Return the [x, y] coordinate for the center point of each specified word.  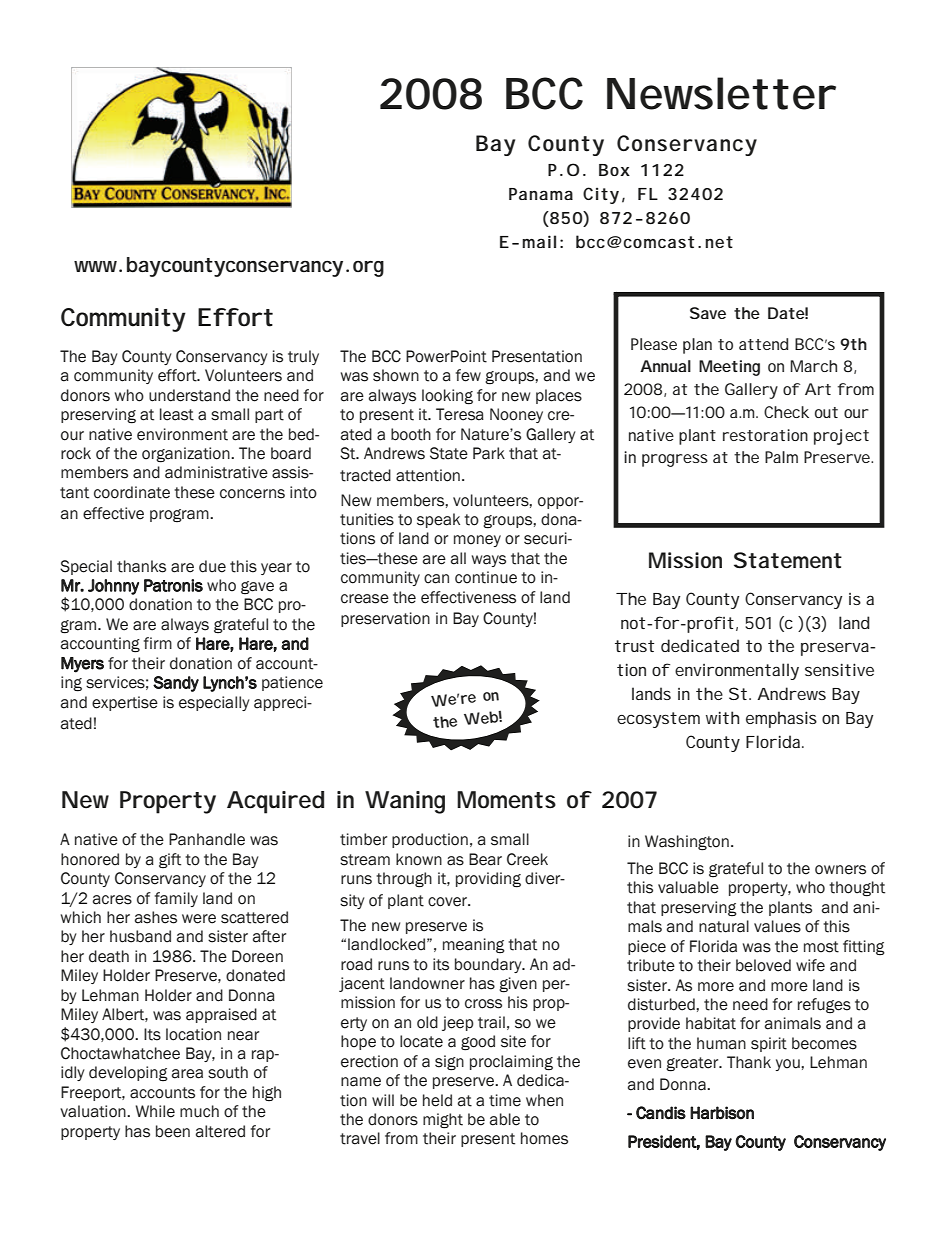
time [505, 1100]
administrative [216, 472]
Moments [506, 800]
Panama [541, 194]
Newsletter [721, 93]
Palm [781, 457]
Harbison [722, 1113]
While [155, 1111]
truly [303, 357]
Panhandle [207, 839]
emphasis [781, 719]
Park [489, 453]
